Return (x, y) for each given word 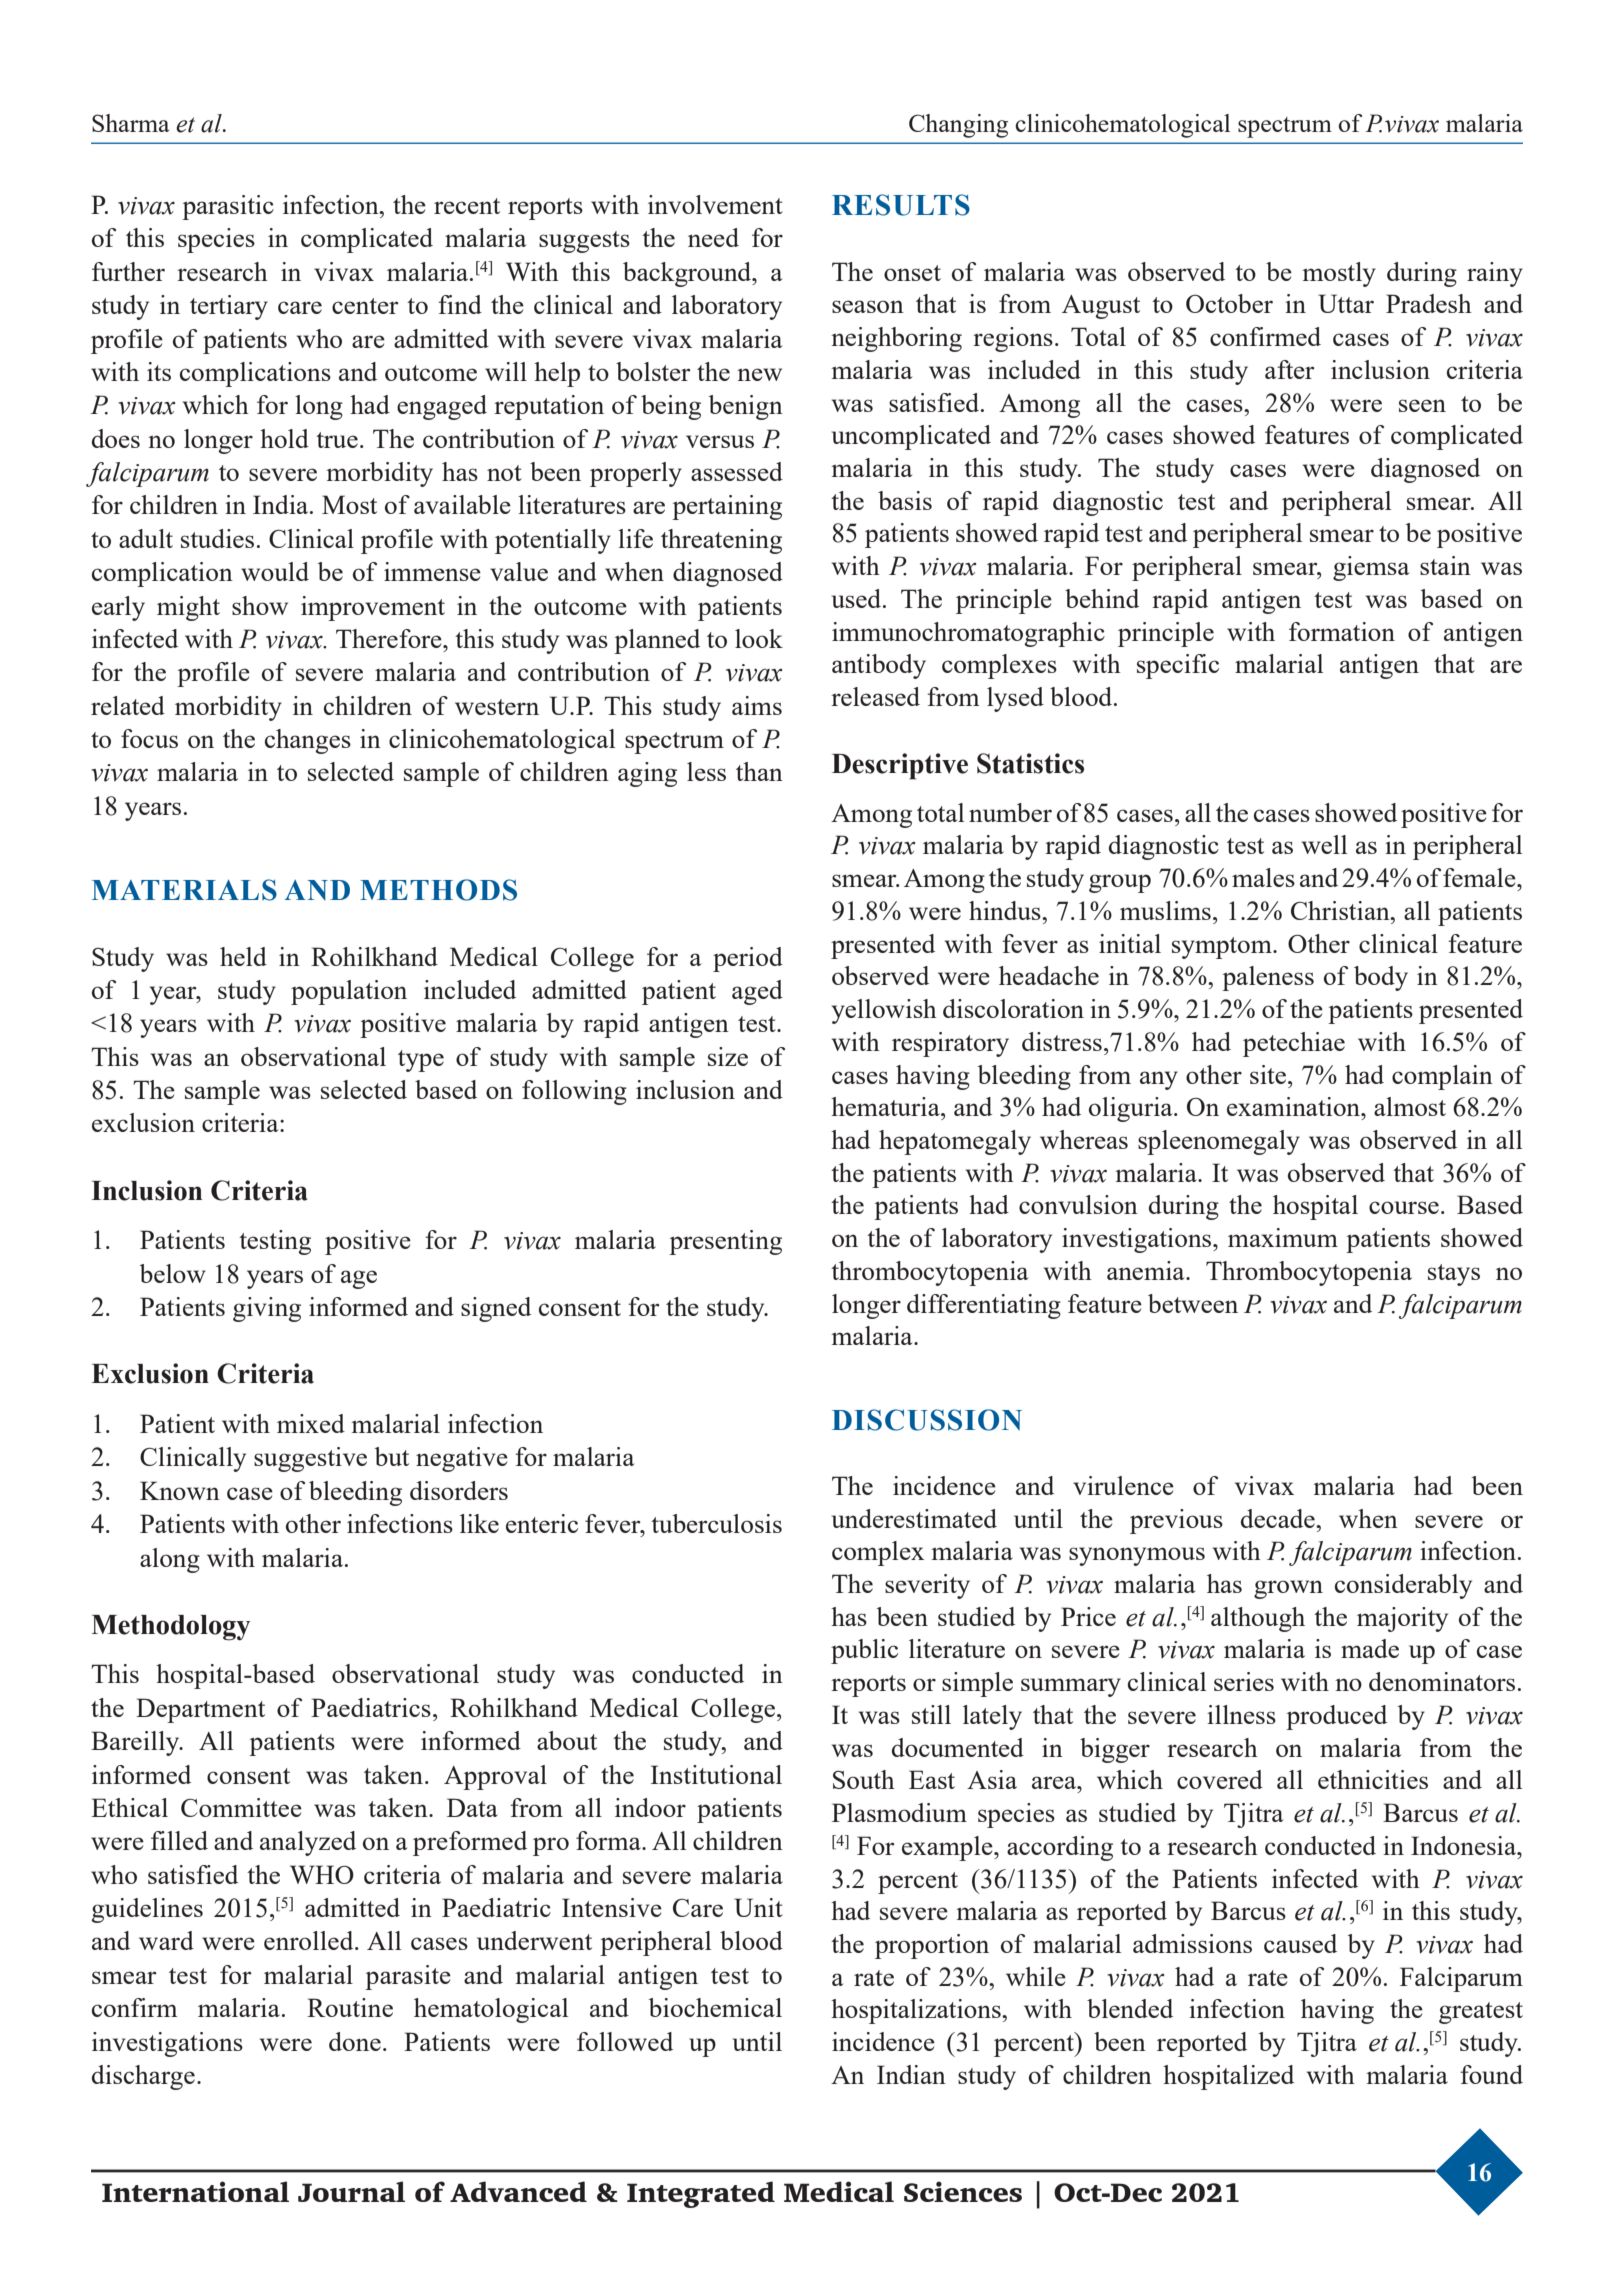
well (1324, 844)
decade (1279, 1518)
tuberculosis (716, 1523)
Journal (351, 2191)
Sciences (963, 2191)
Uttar (1346, 303)
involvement (715, 204)
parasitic (228, 207)
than (759, 771)
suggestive (310, 1459)
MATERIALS (184, 890)
